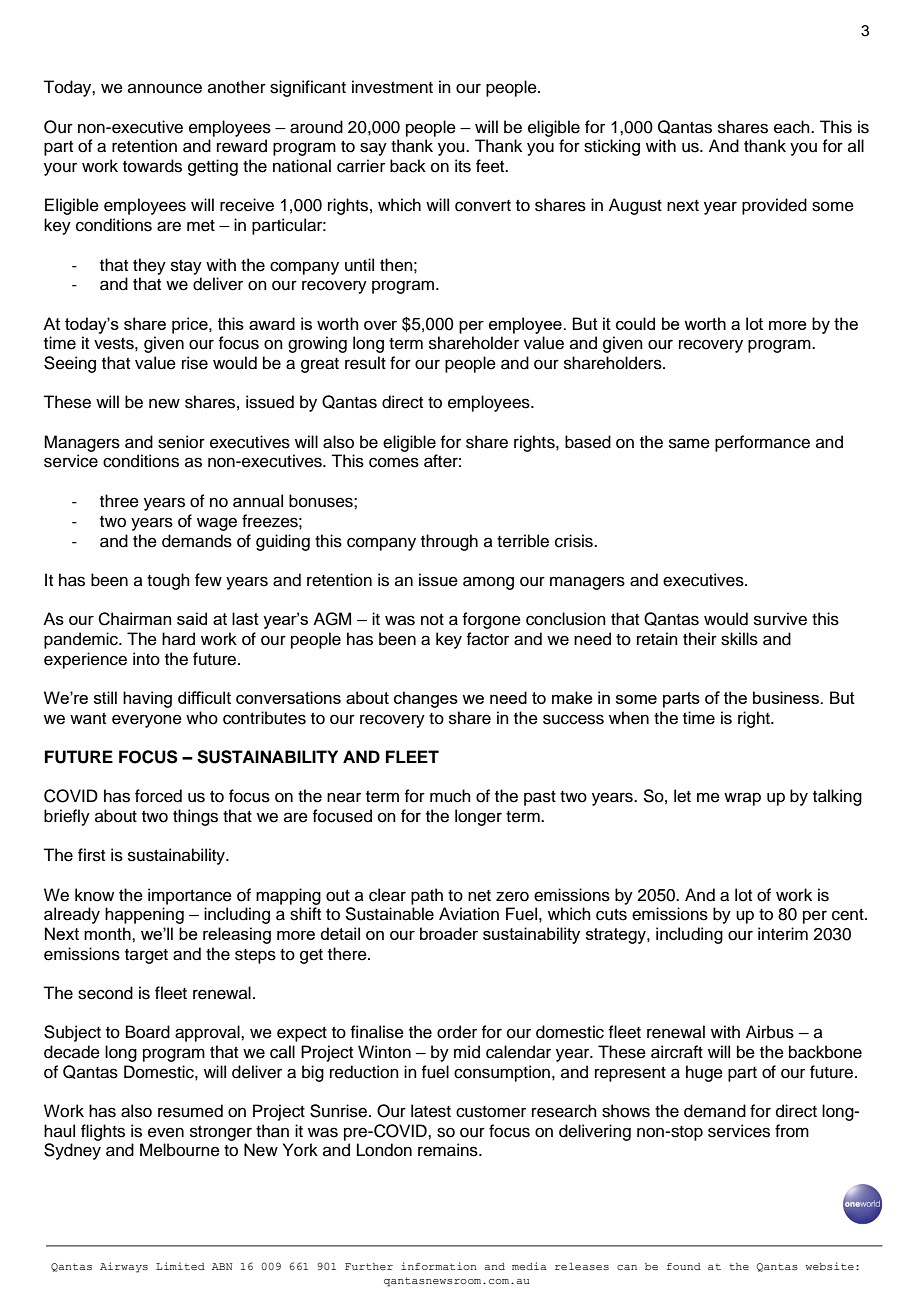  Describe the element at coordinates (165, 88) in the screenshot. I see `announce` at that location.
